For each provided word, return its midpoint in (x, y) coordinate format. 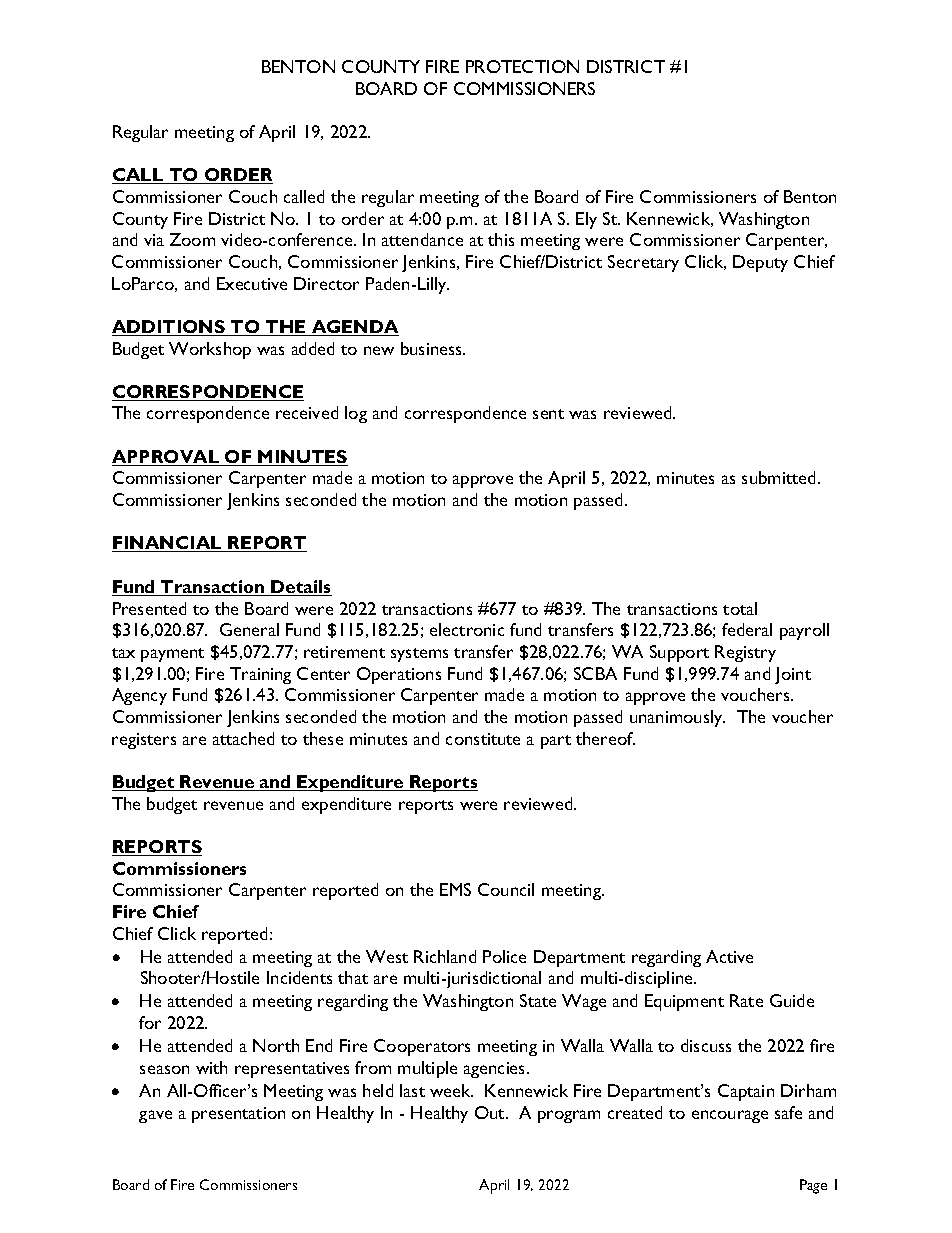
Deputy (760, 263)
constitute (483, 739)
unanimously (677, 718)
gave (155, 1116)
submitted (778, 477)
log (356, 414)
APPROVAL (167, 458)
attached (243, 738)
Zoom (192, 239)
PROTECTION (522, 66)
